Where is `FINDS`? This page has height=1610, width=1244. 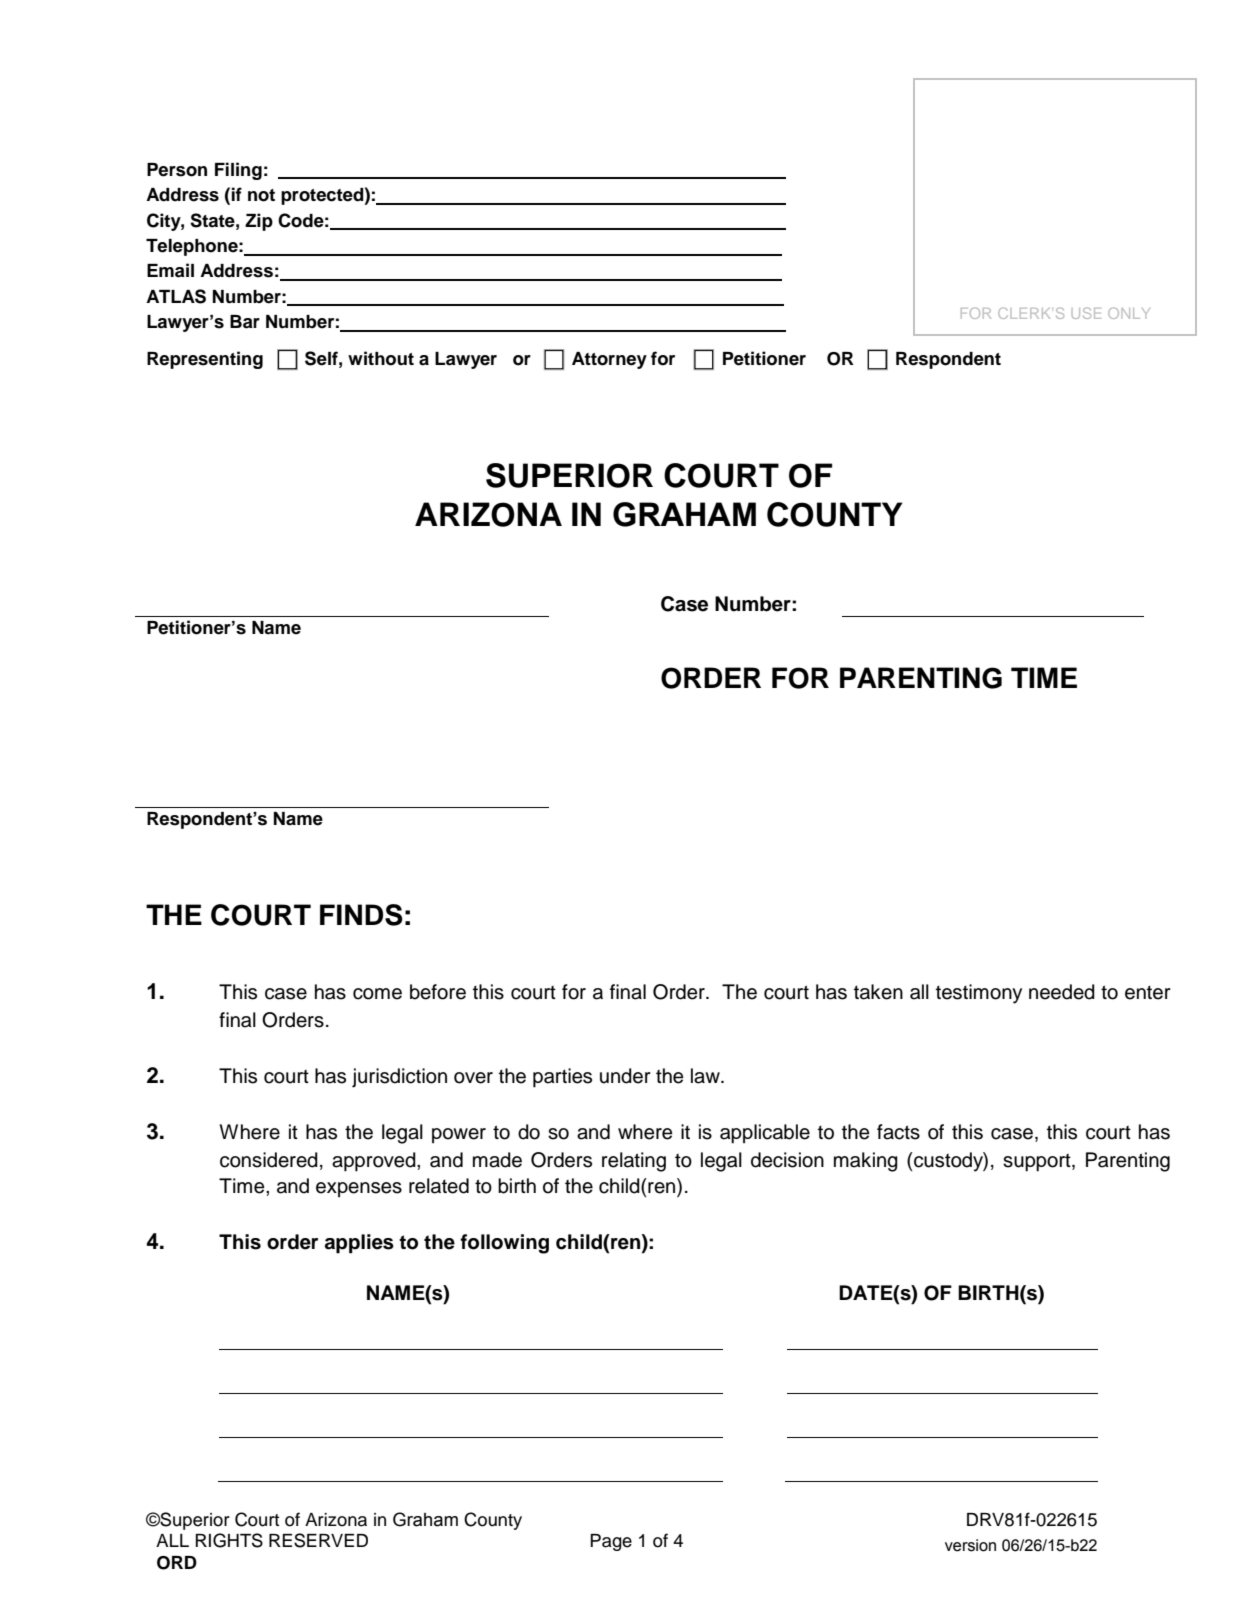
FINDS is located at coordinates (361, 915).
